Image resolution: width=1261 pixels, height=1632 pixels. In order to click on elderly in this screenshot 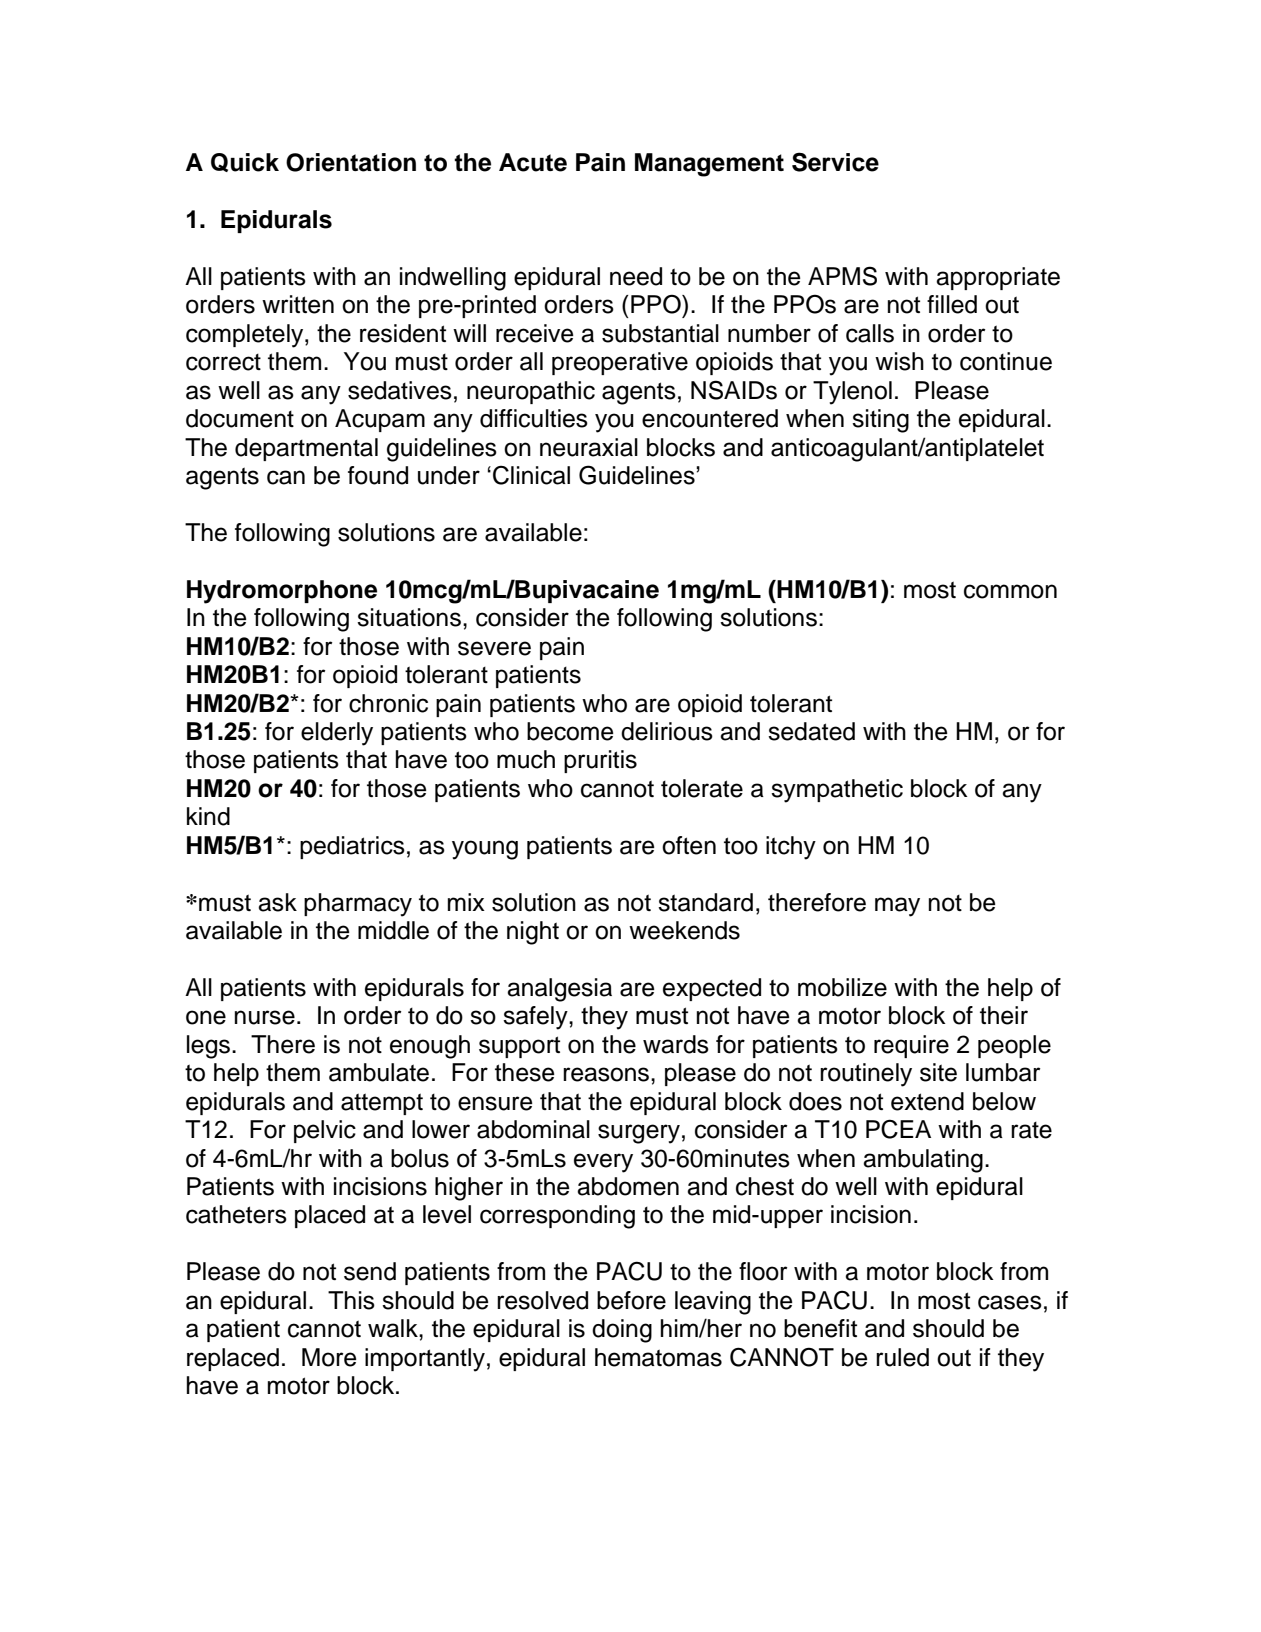, I will do `click(337, 734)`.
